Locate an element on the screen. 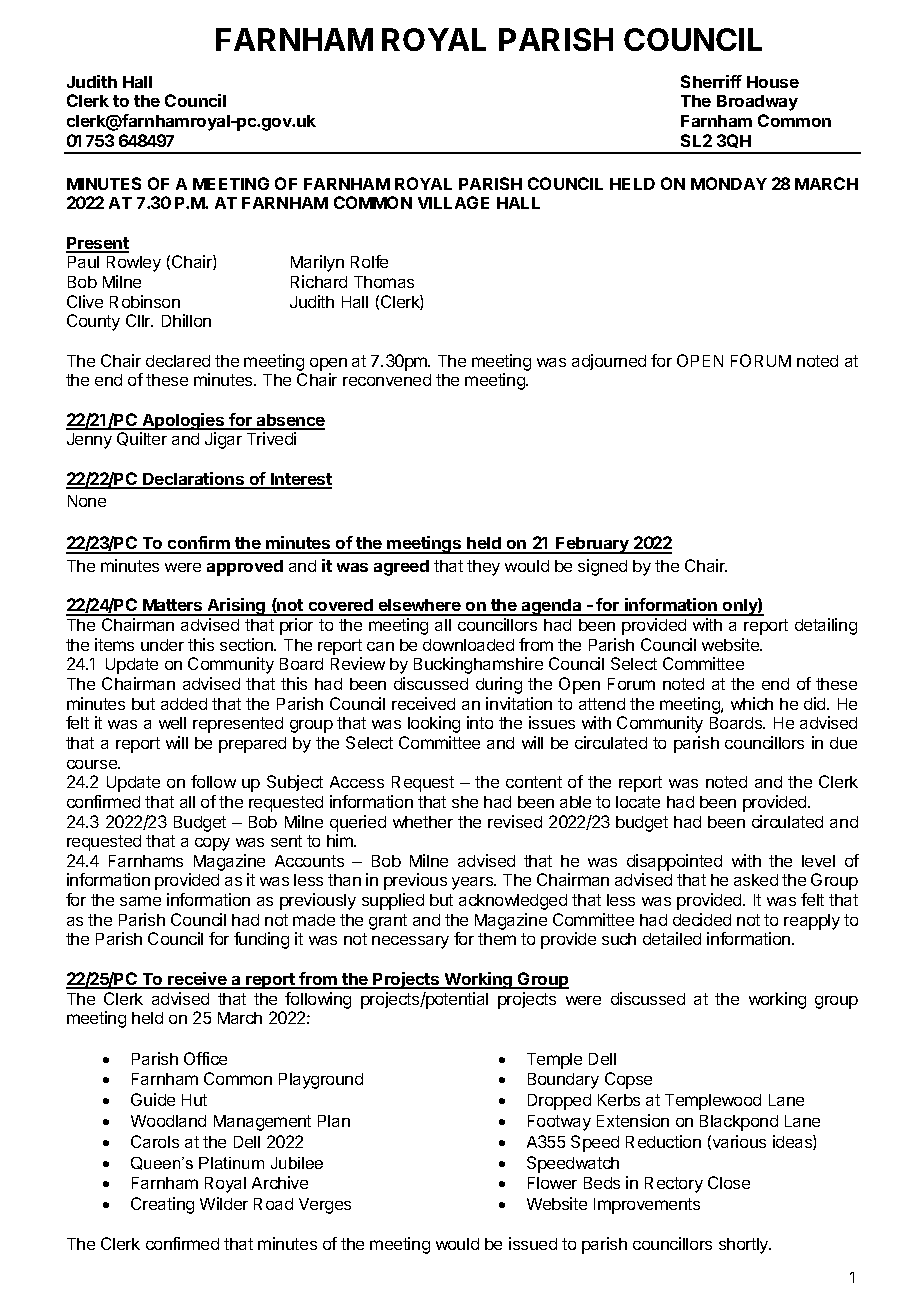 The width and height of the screenshot is (924, 1308). February is located at coordinates (593, 545).
